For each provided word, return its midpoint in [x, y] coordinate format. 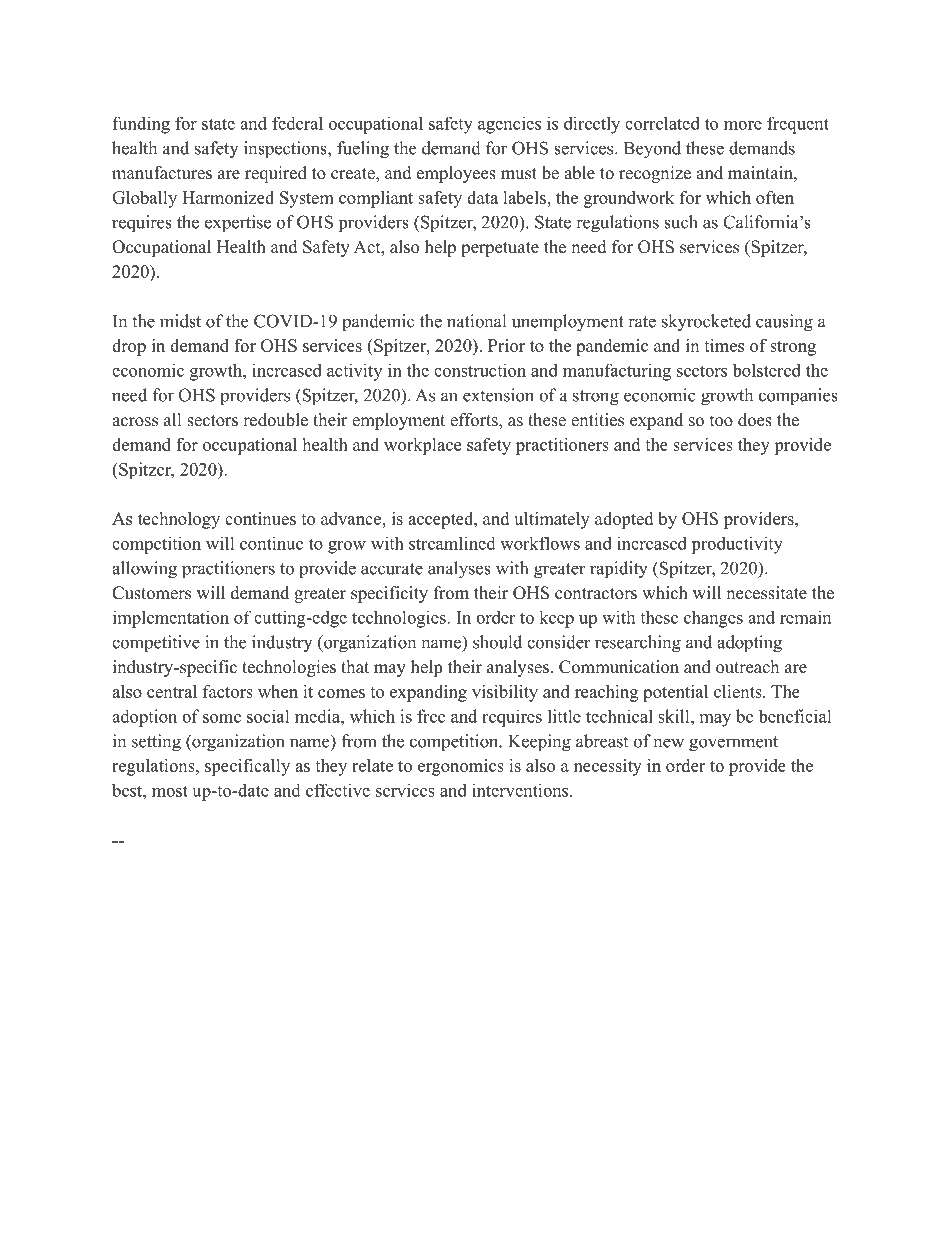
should [497, 642]
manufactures [162, 173]
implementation [171, 619]
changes [713, 619]
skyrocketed [706, 323]
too [721, 421]
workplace [422, 446]
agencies [509, 125]
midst [180, 321]
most [170, 791]
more [743, 125]
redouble [275, 420]
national [476, 321]
